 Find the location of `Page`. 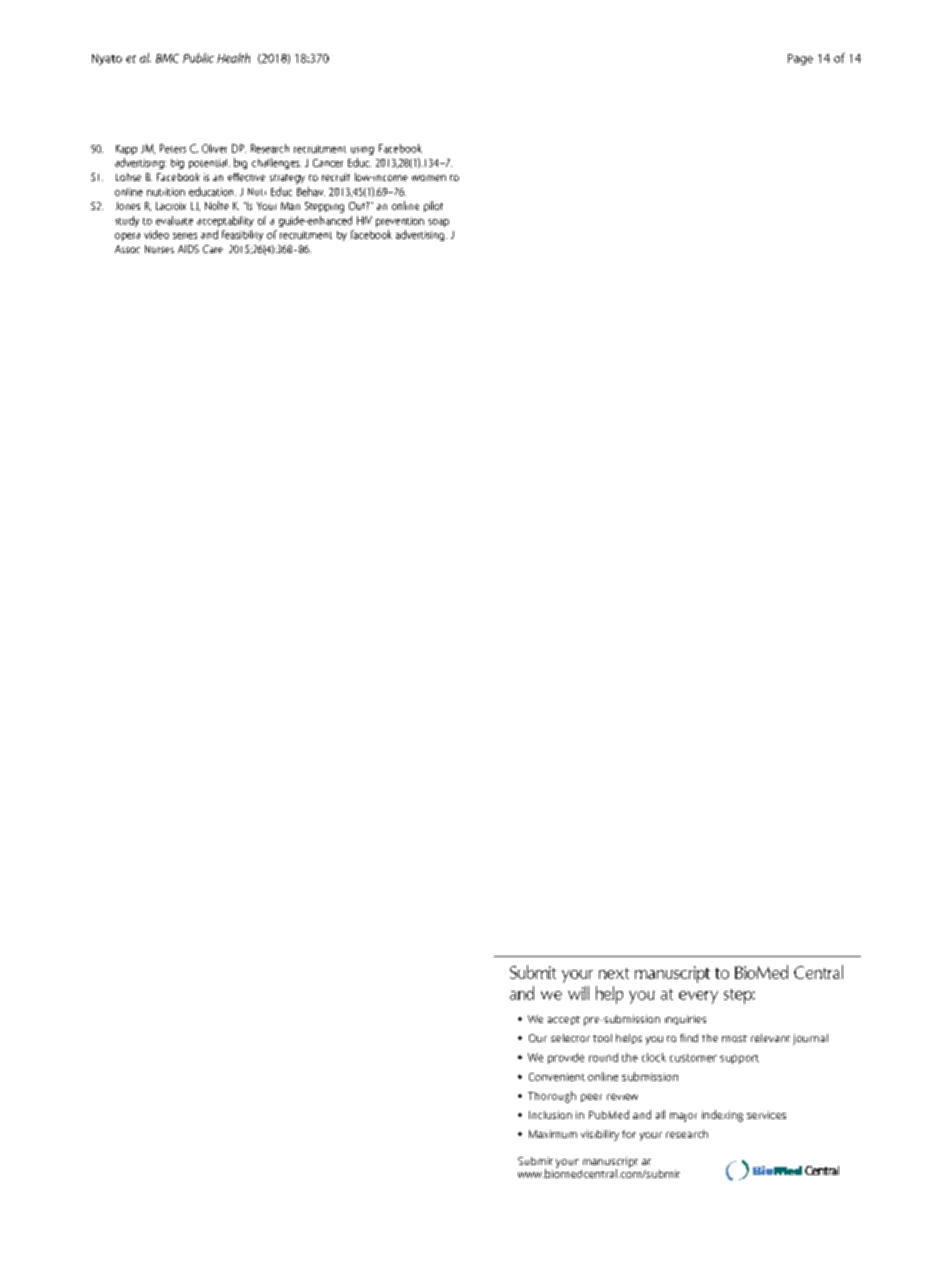

Page is located at coordinates (800, 59).
